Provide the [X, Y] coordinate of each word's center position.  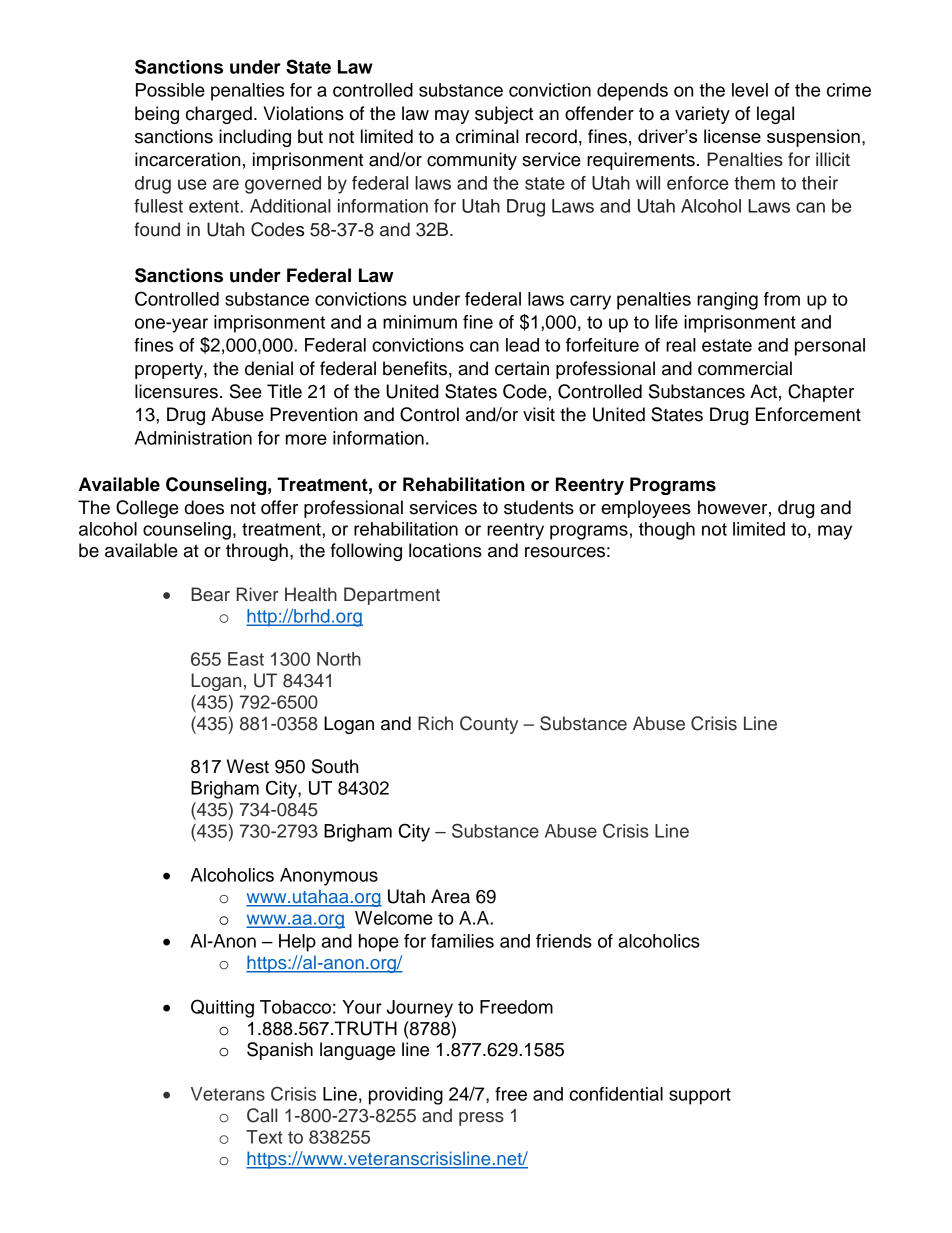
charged [219, 115]
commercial [745, 368]
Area [450, 896]
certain [522, 368]
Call [262, 1115]
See [246, 391]
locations [445, 550]
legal [775, 115]
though [667, 531]
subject [504, 115]
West [248, 766]
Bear [210, 594]
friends [564, 941]
